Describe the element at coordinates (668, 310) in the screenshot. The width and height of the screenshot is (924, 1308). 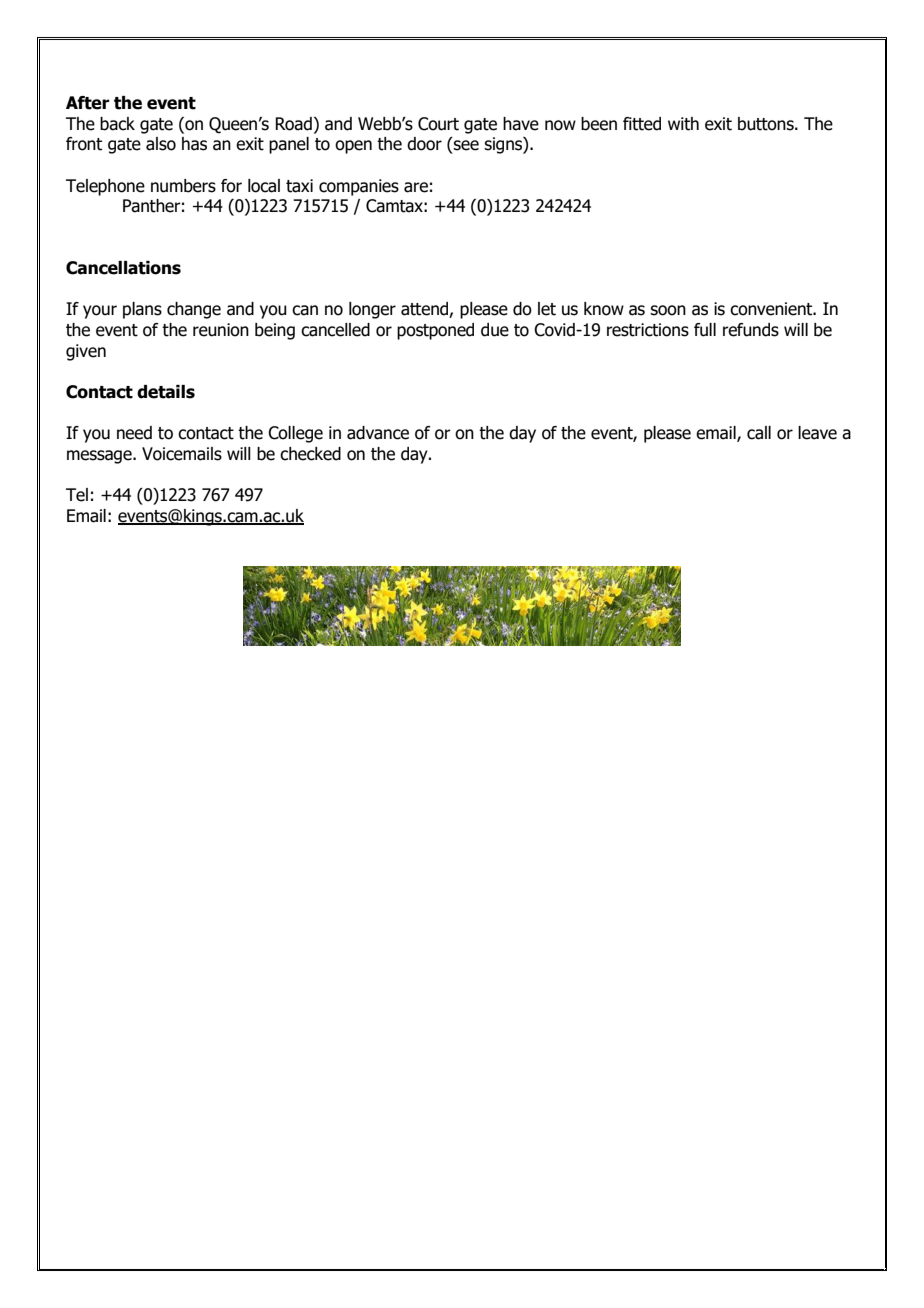
I see `soon` at that location.
